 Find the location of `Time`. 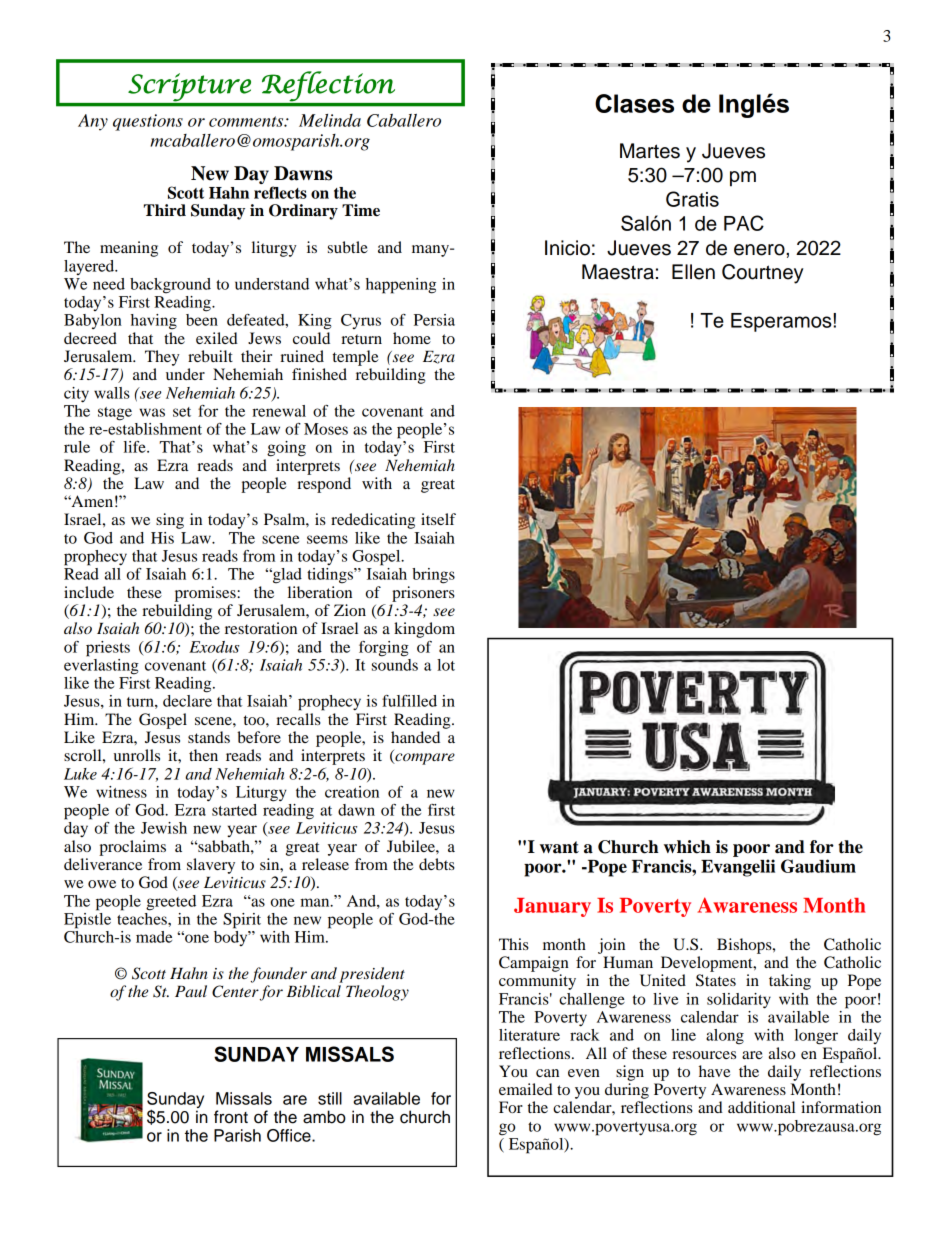

Time is located at coordinates (361, 210).
